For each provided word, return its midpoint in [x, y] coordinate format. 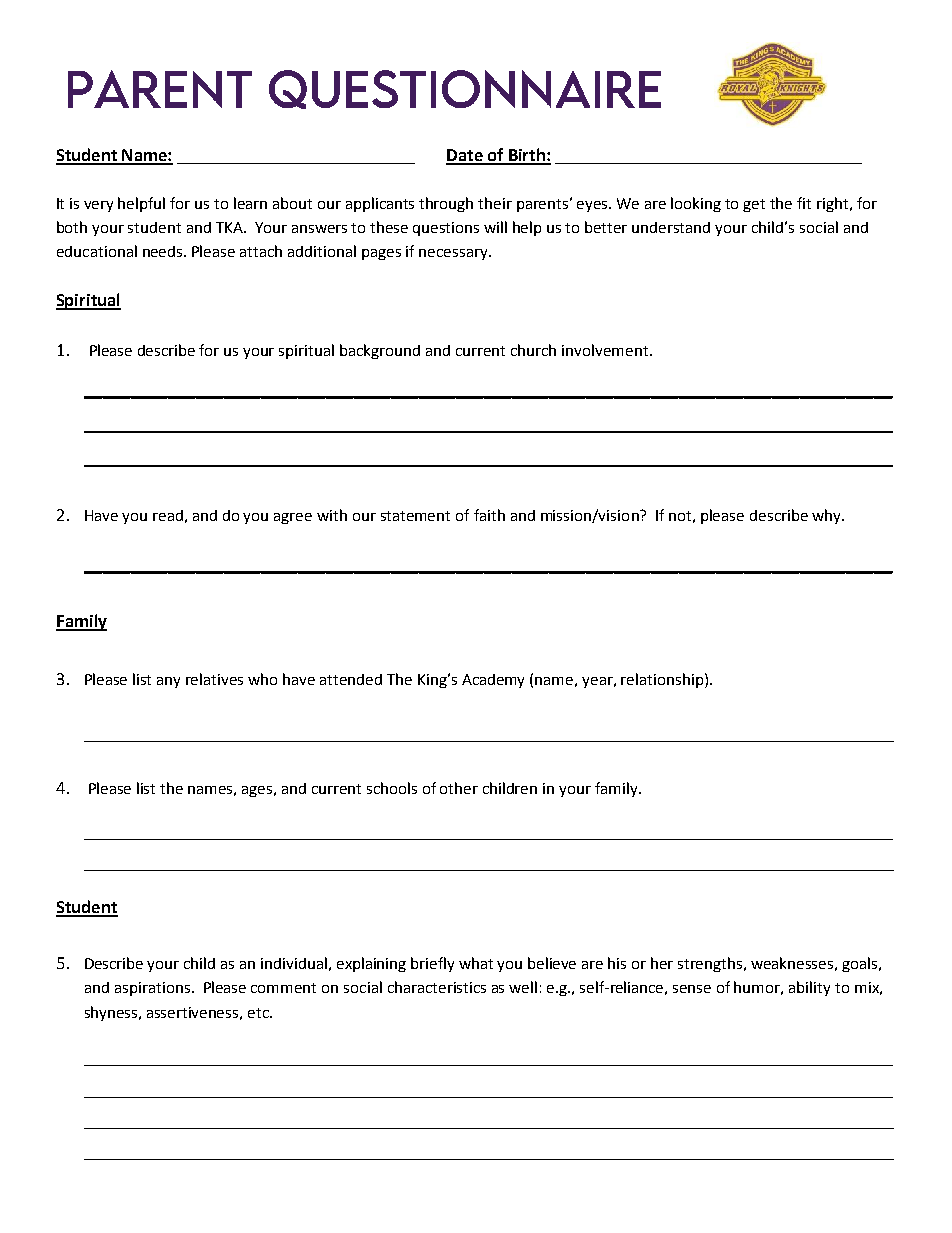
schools [392, 788]
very [98, 206]
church [533, 350]
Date [465, 156]
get [754, 205]
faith [489, 515]
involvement [606, 350]
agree [293, 518]
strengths [711, 964]
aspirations [152, 989]
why [827, 516]
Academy [493, 681]
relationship [663, 680]
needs [164, 251]
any [168, 682]
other [459, 788]
